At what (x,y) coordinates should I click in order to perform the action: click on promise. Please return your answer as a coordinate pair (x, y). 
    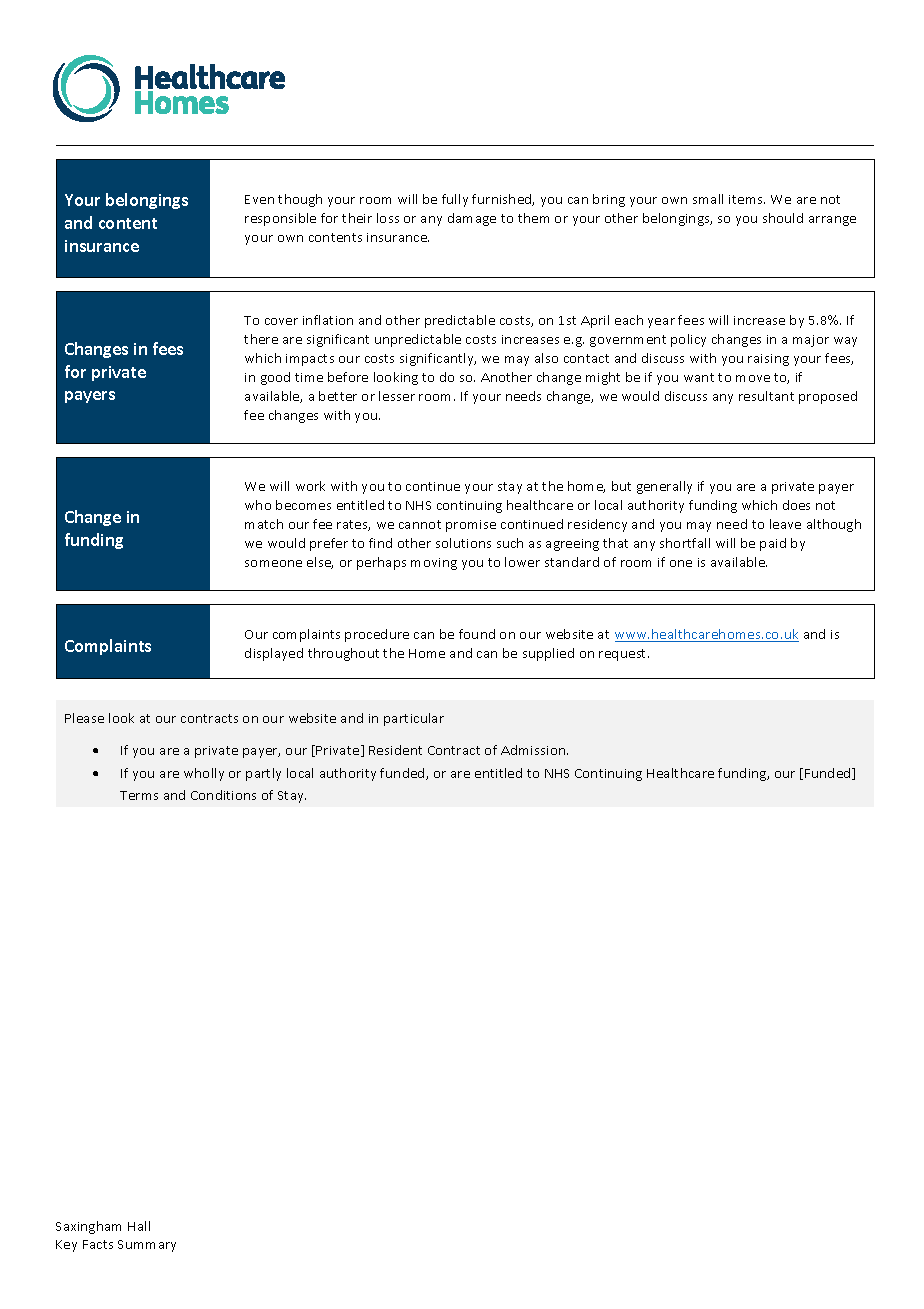
    Looking at the image, I should click on (471, 526).
